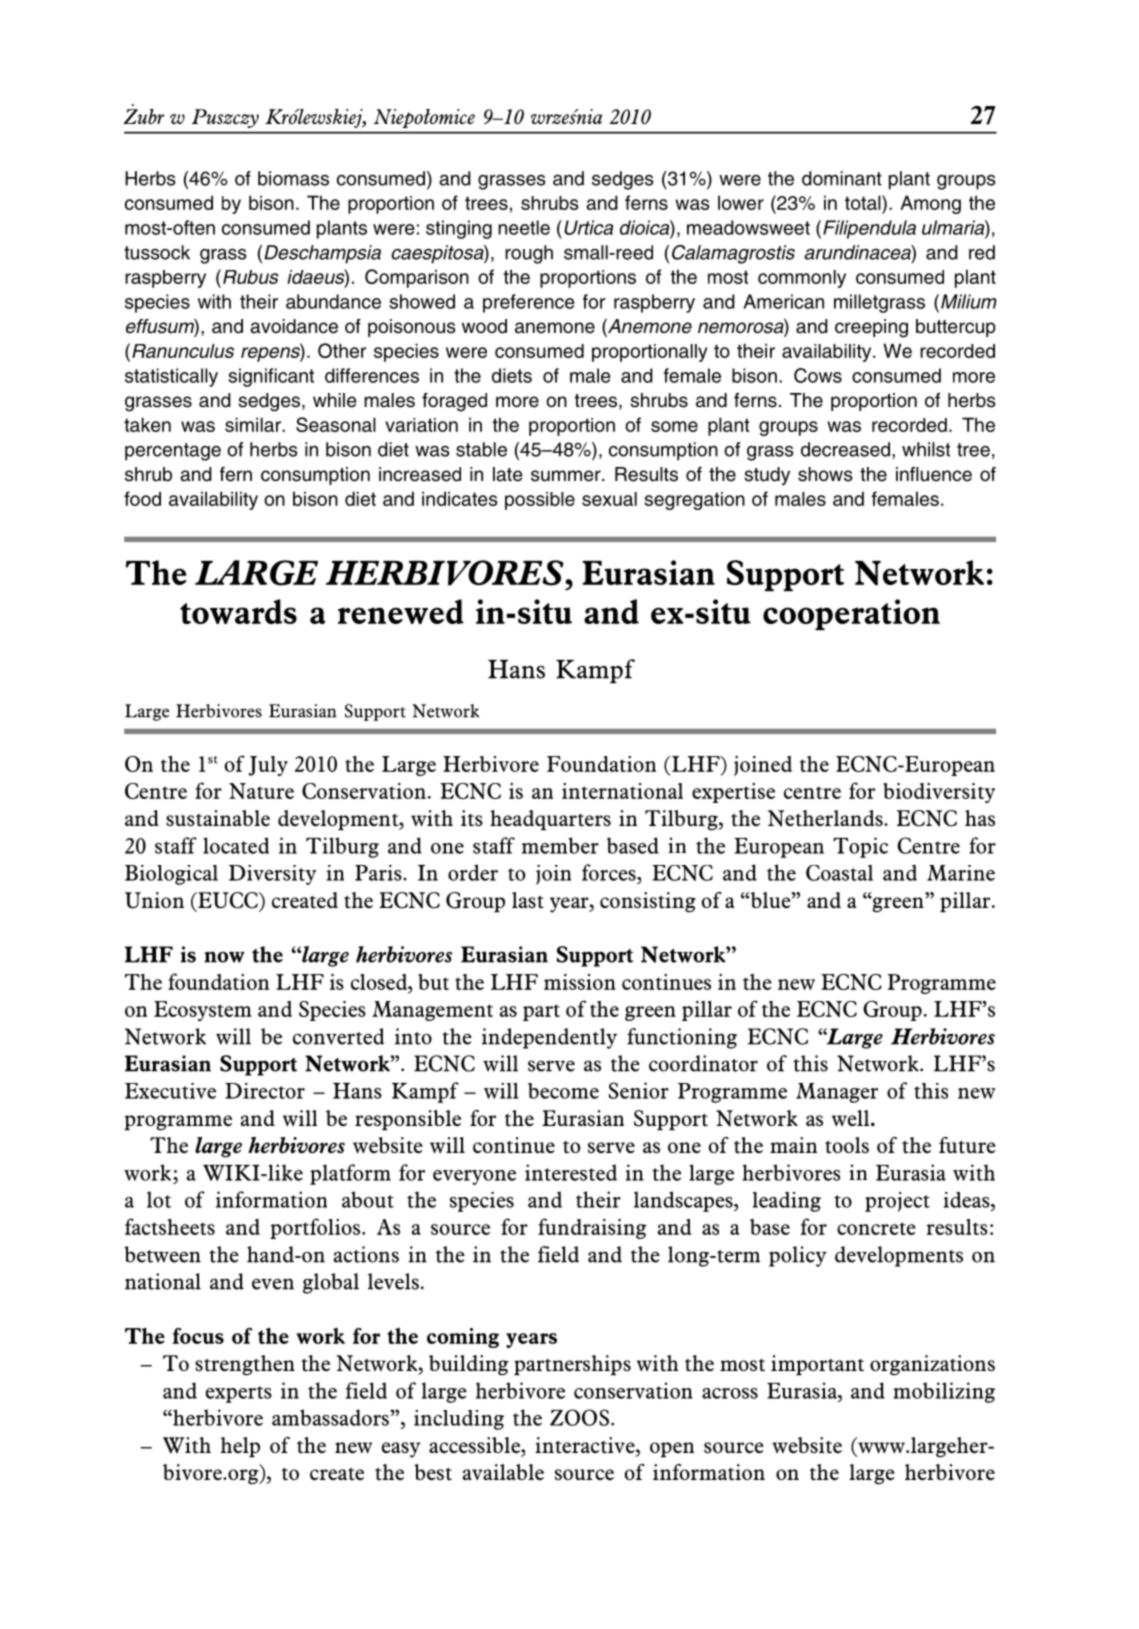  I want to click on total, so click(864, 202).
